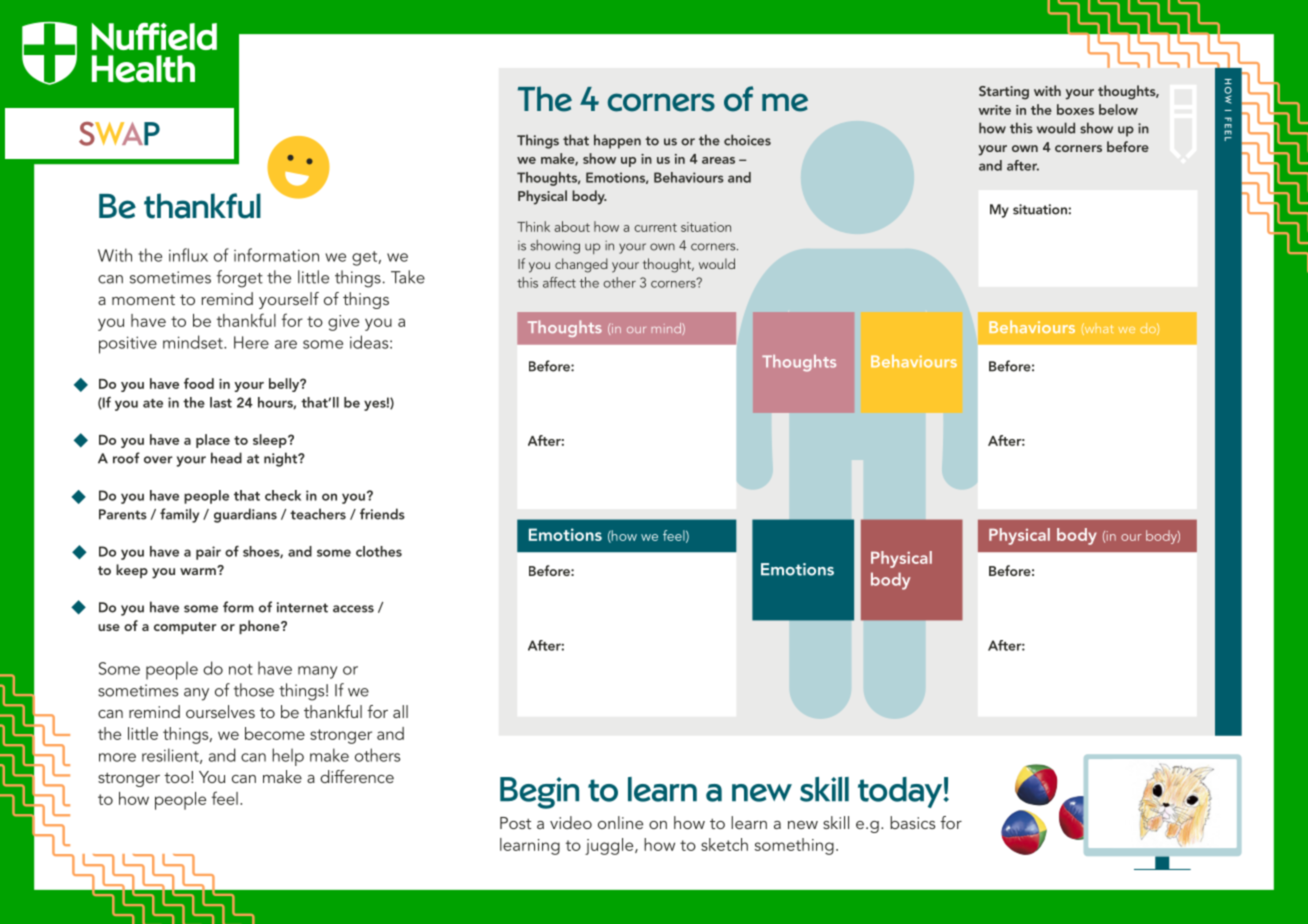 Image resolution: width=1308 pixels, height=924 pixels. What do you see at coordinates (357, 776) in the image?
I see `difference` at bounding box center [357, 776].
